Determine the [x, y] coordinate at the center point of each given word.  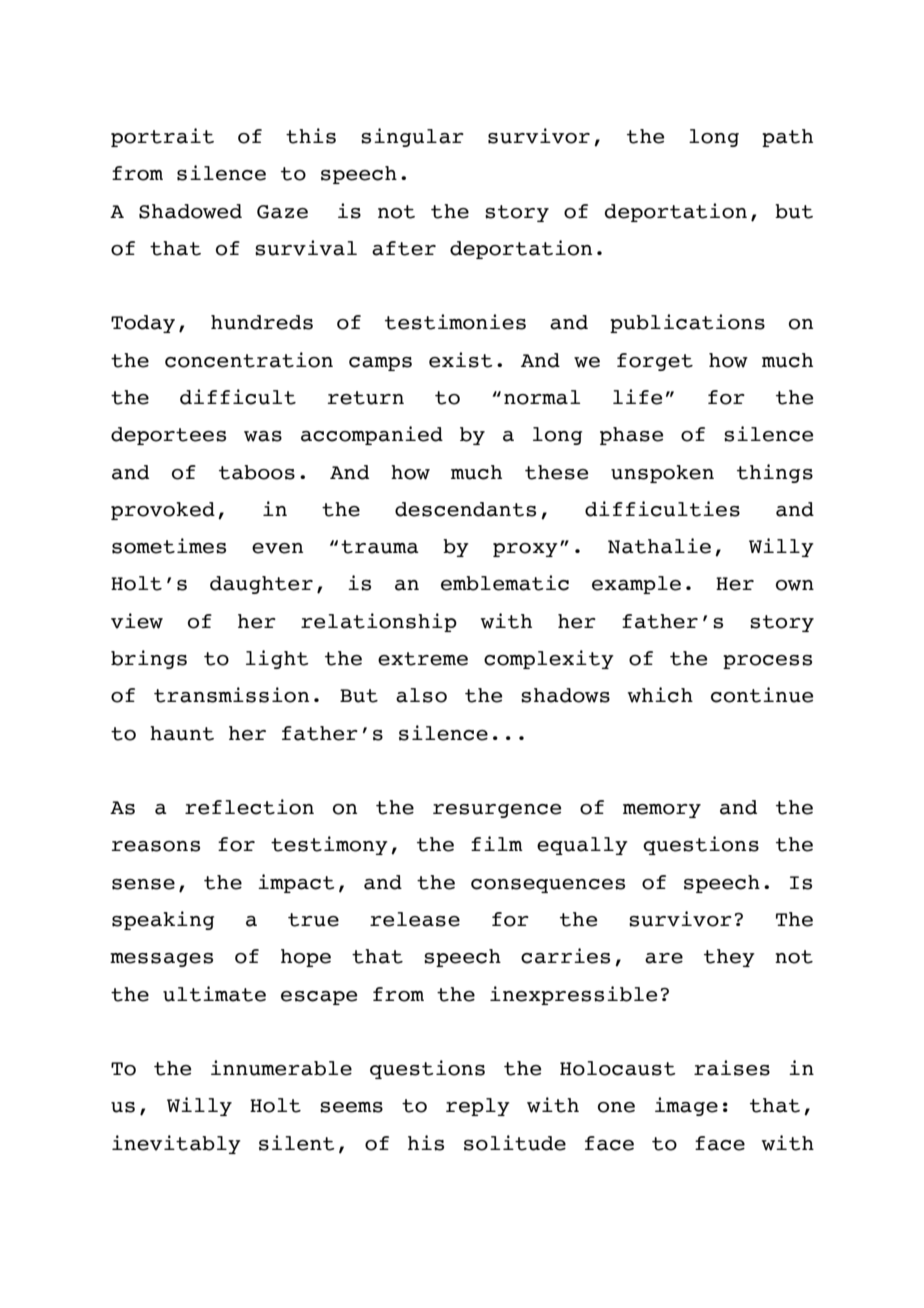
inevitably [176, 1144]
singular [412, 137]
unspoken [662, 474]
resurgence [497, 811]
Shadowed [190, 211]
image [686, 1106]
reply [478, 1107]
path [787, 138]
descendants [465, 509]
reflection [249, 807]
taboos [257, 472]
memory [662, 811]
